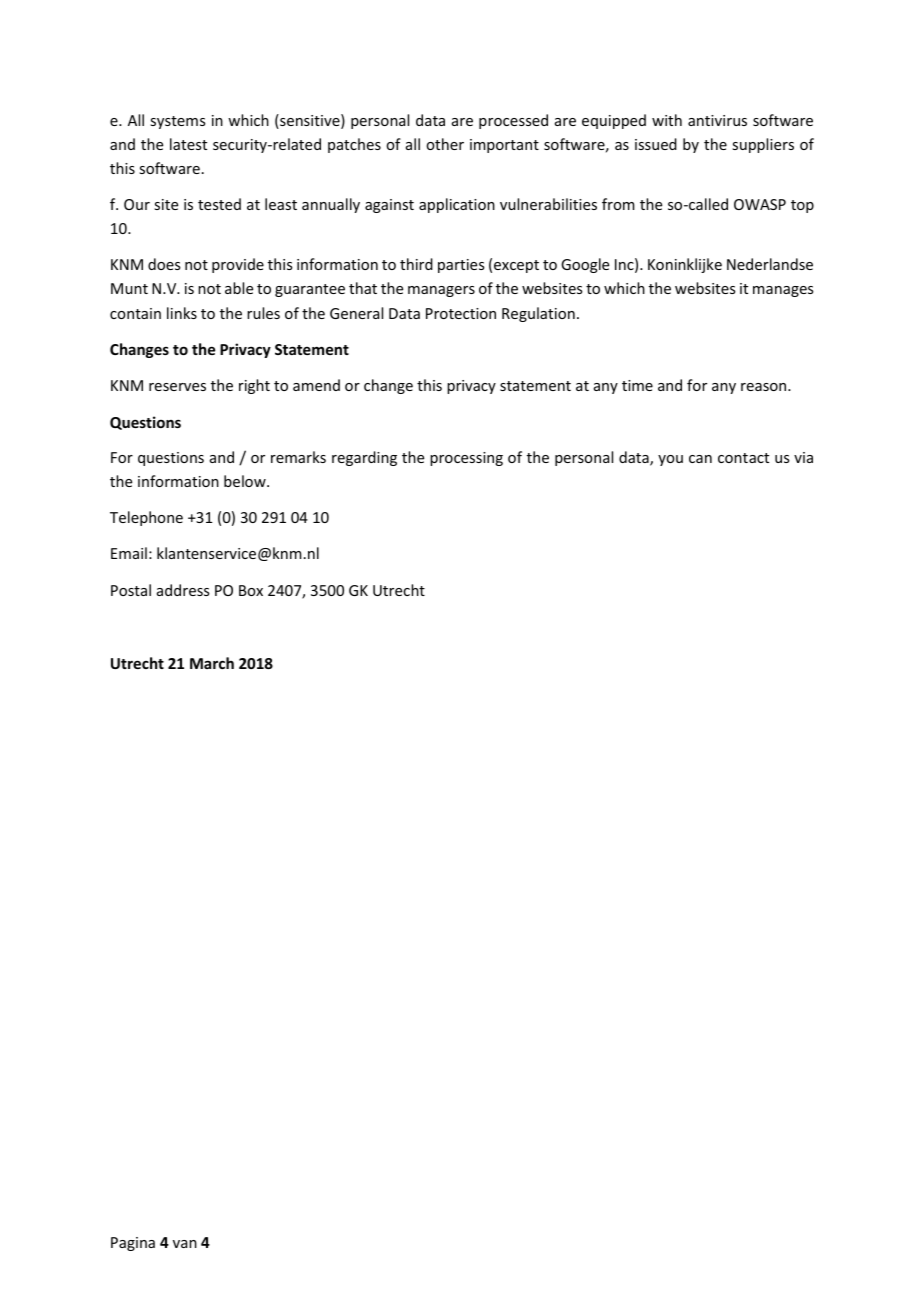 This image has height=1308, width=924. Describe the element at coordinates (185, 1244) in the image. I see `van` at that location.
